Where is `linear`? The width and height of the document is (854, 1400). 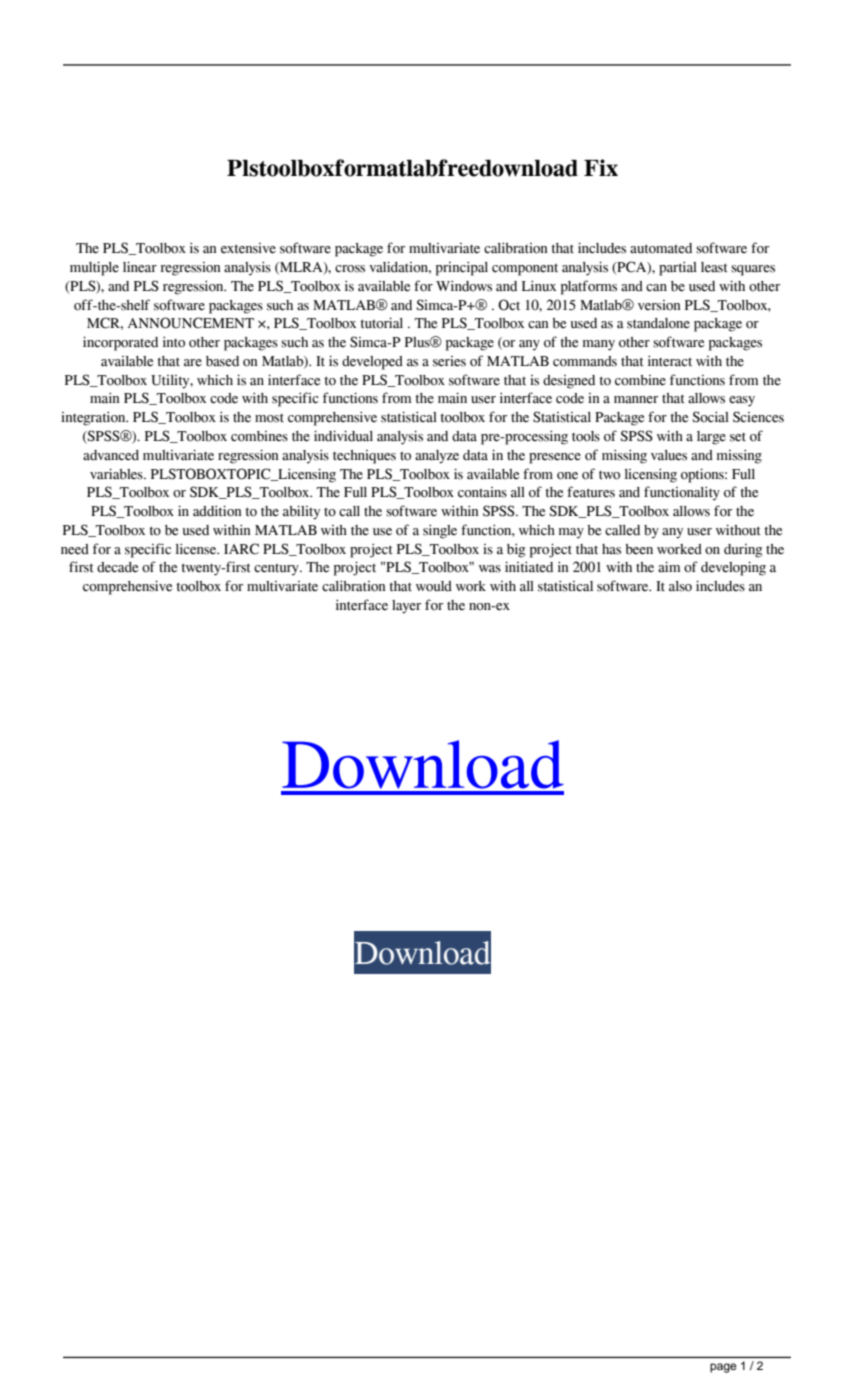
linear is located at coordinates (140, 266).
